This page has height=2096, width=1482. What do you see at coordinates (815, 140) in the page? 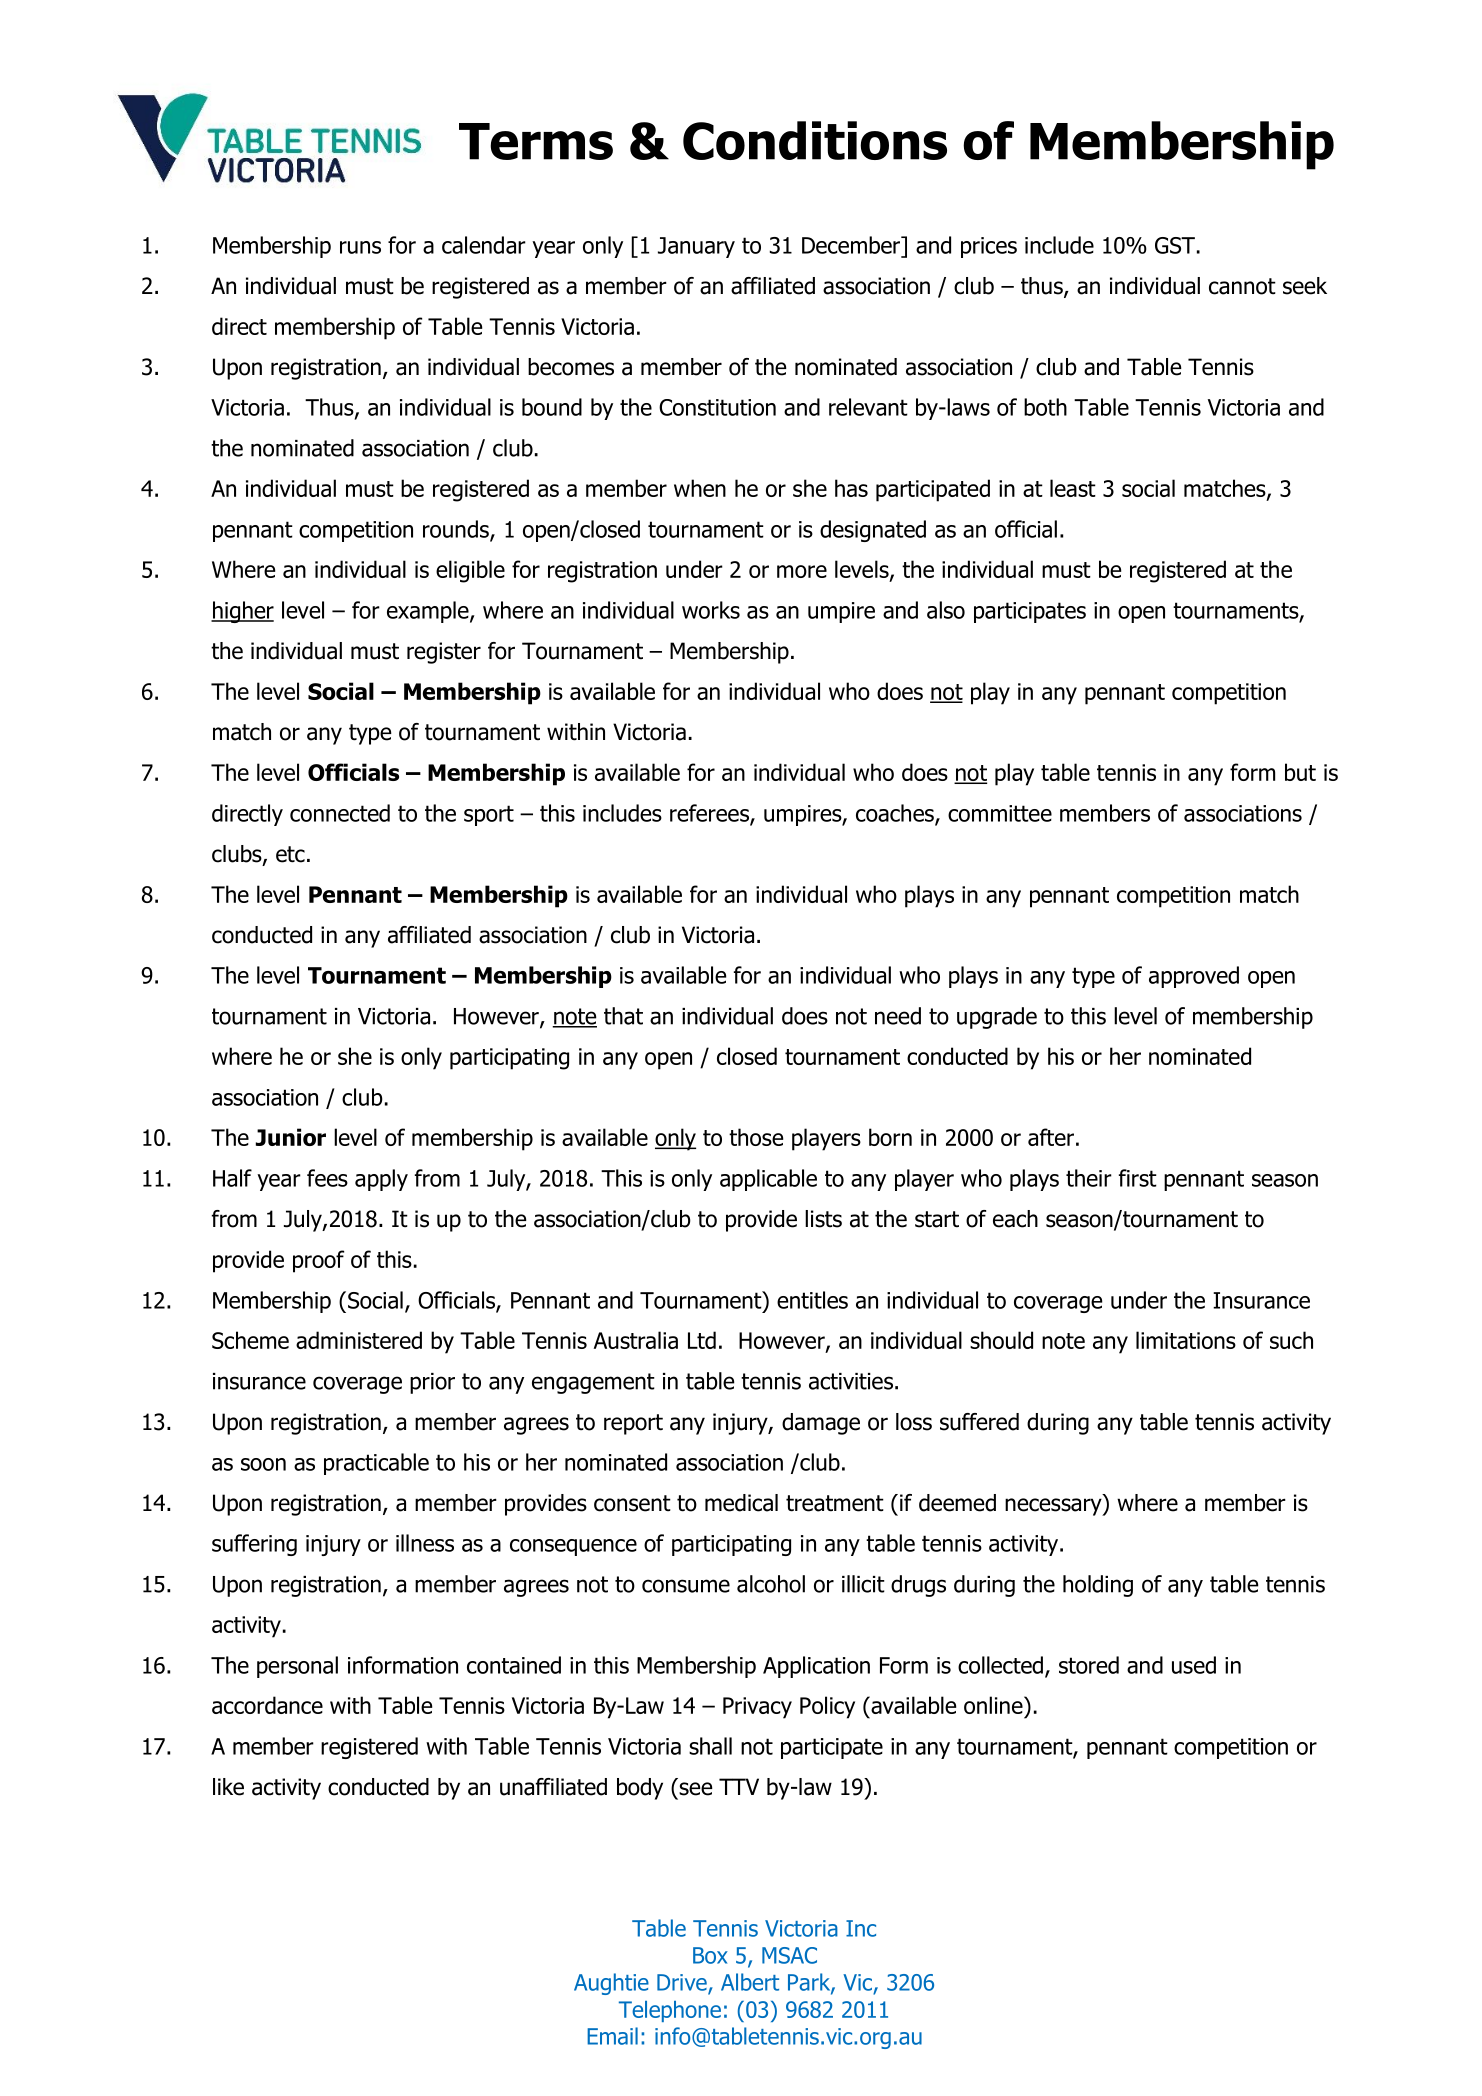
I see `Conditions` at bounding box center [815, 140].
